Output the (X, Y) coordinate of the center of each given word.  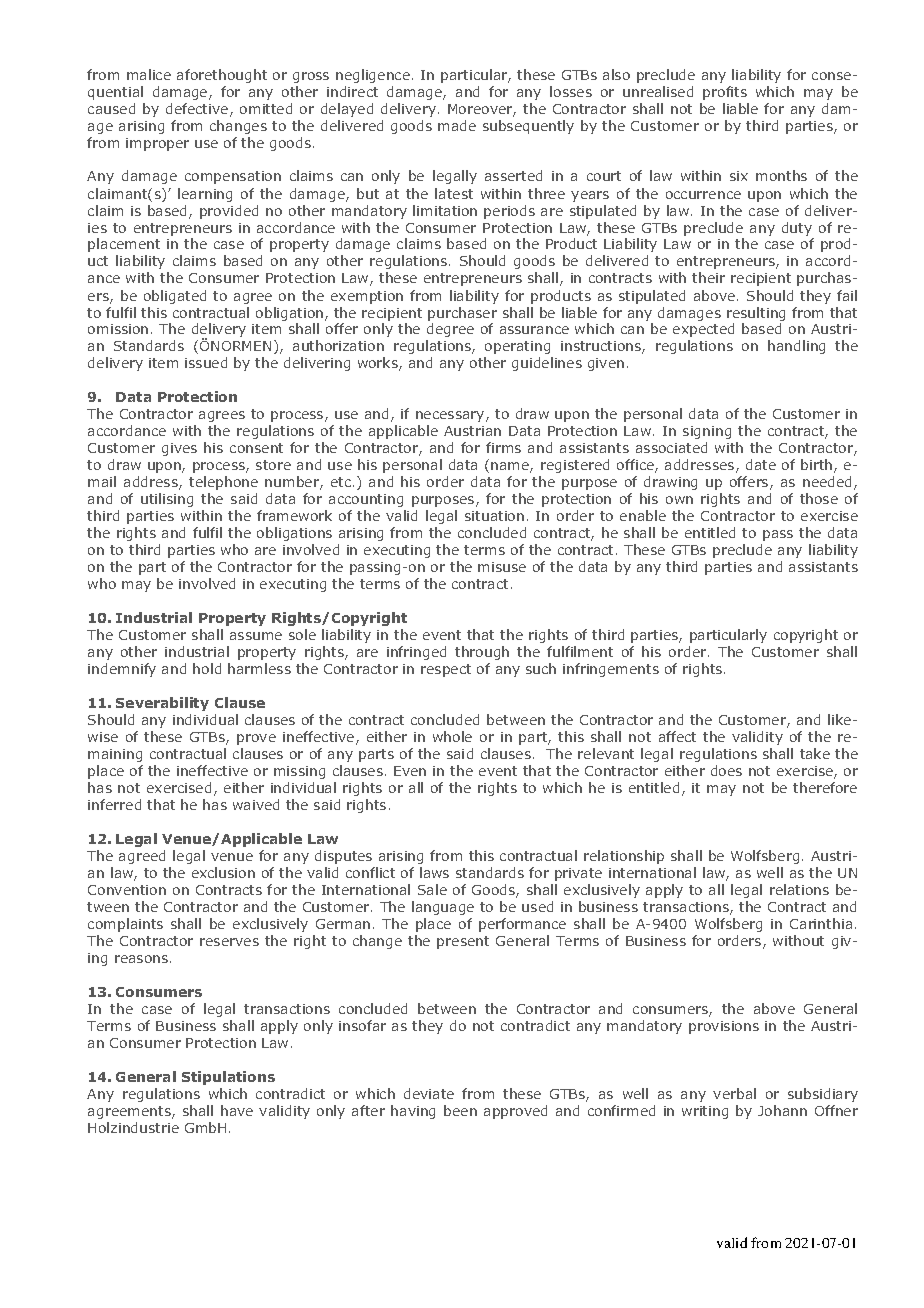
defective (198, 110)
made (457, 125)
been (460, 1110)
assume (256, 636)
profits (725, 93)
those (819, 498)
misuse (502, 567)
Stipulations (228, 1078)
